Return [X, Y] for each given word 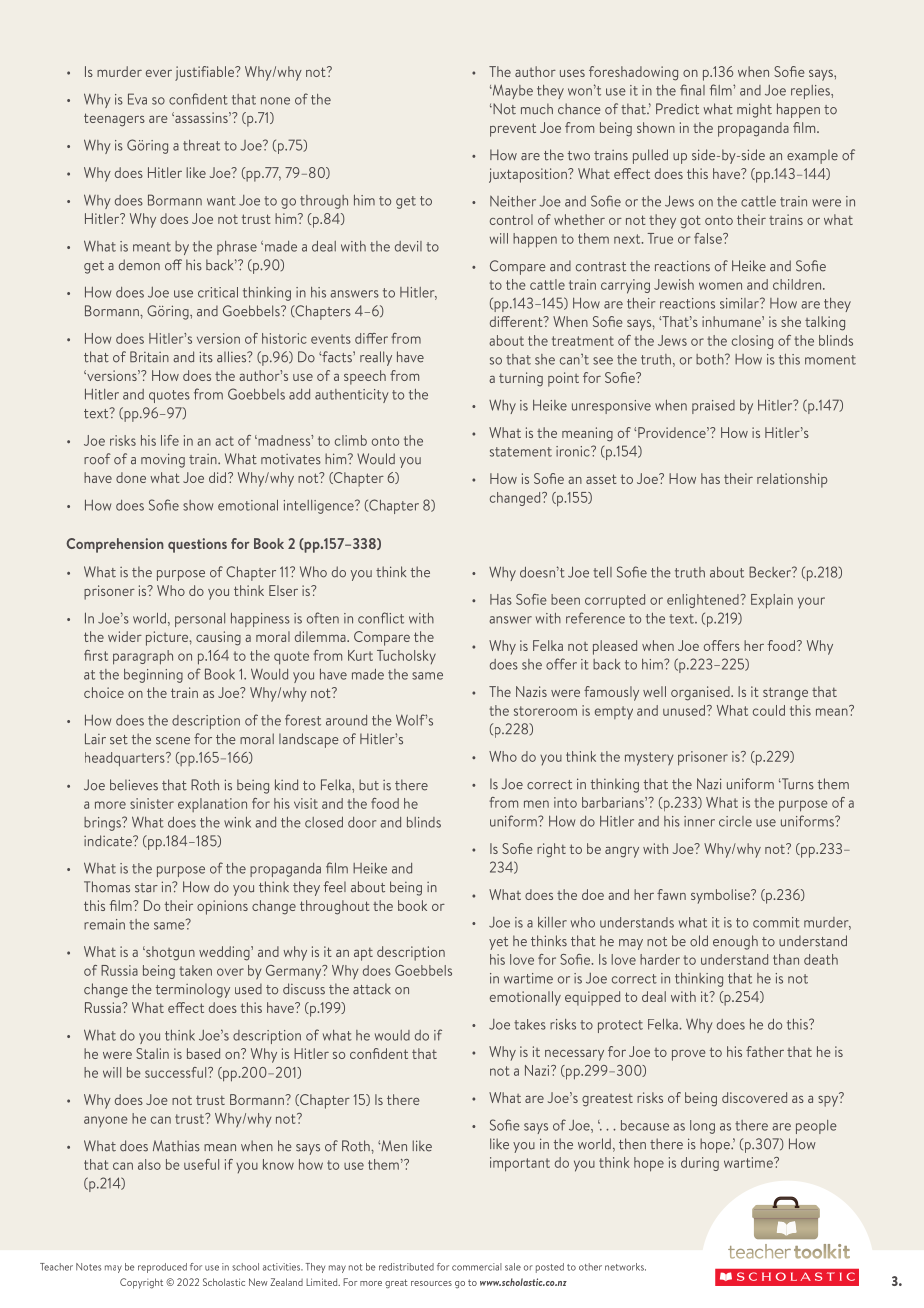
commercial [477, 1267]
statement [521, 452]
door [362, 822]
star [146, 888]
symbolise [721, 896]
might [754, 110]
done [131, 477]
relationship [792, 480]
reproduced [162, 1268]
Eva [137, 99]
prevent [513, 130]
